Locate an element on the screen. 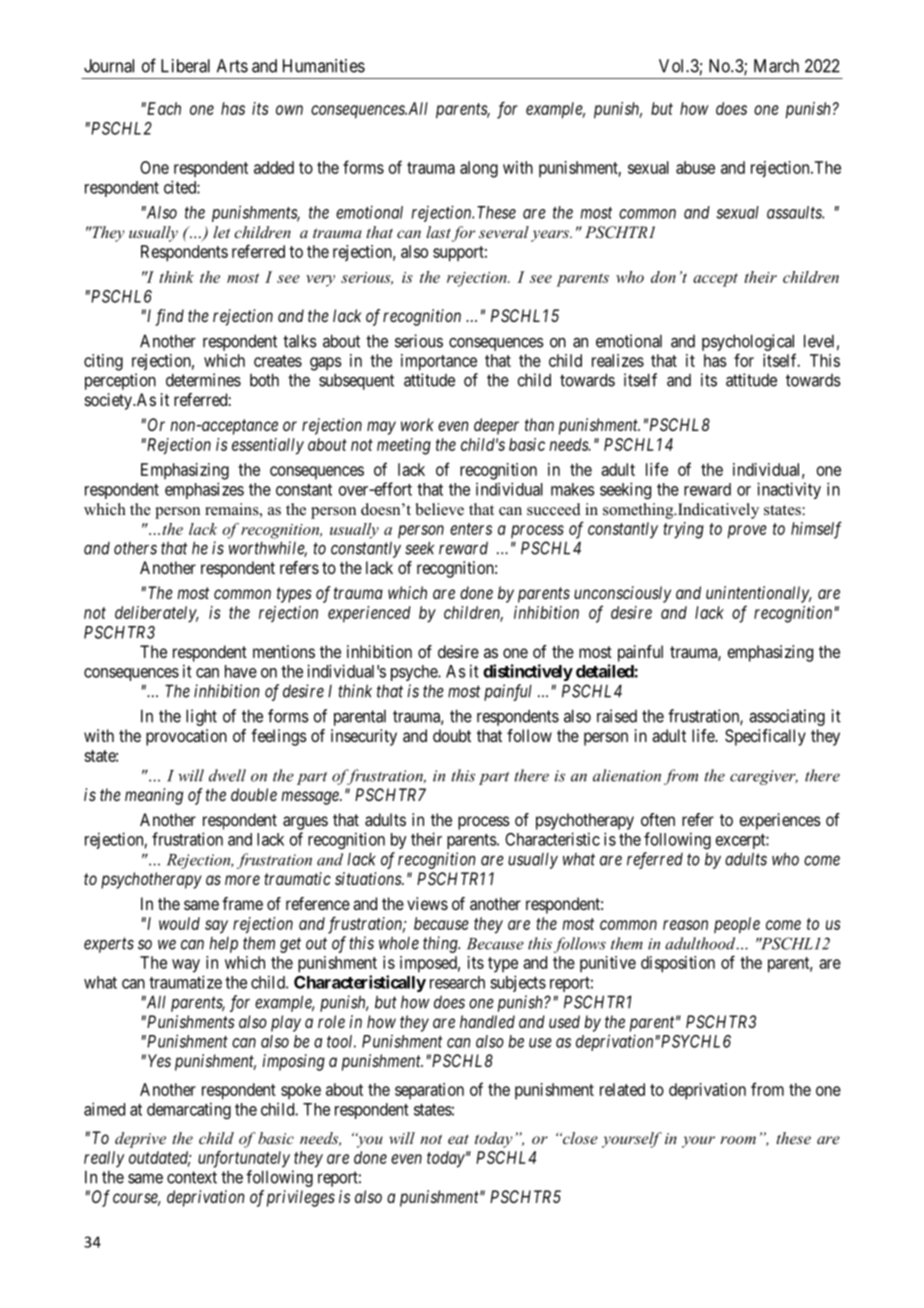 This screenshot has width=924, height=1308. psychological is located at coordinates (748, 342).
